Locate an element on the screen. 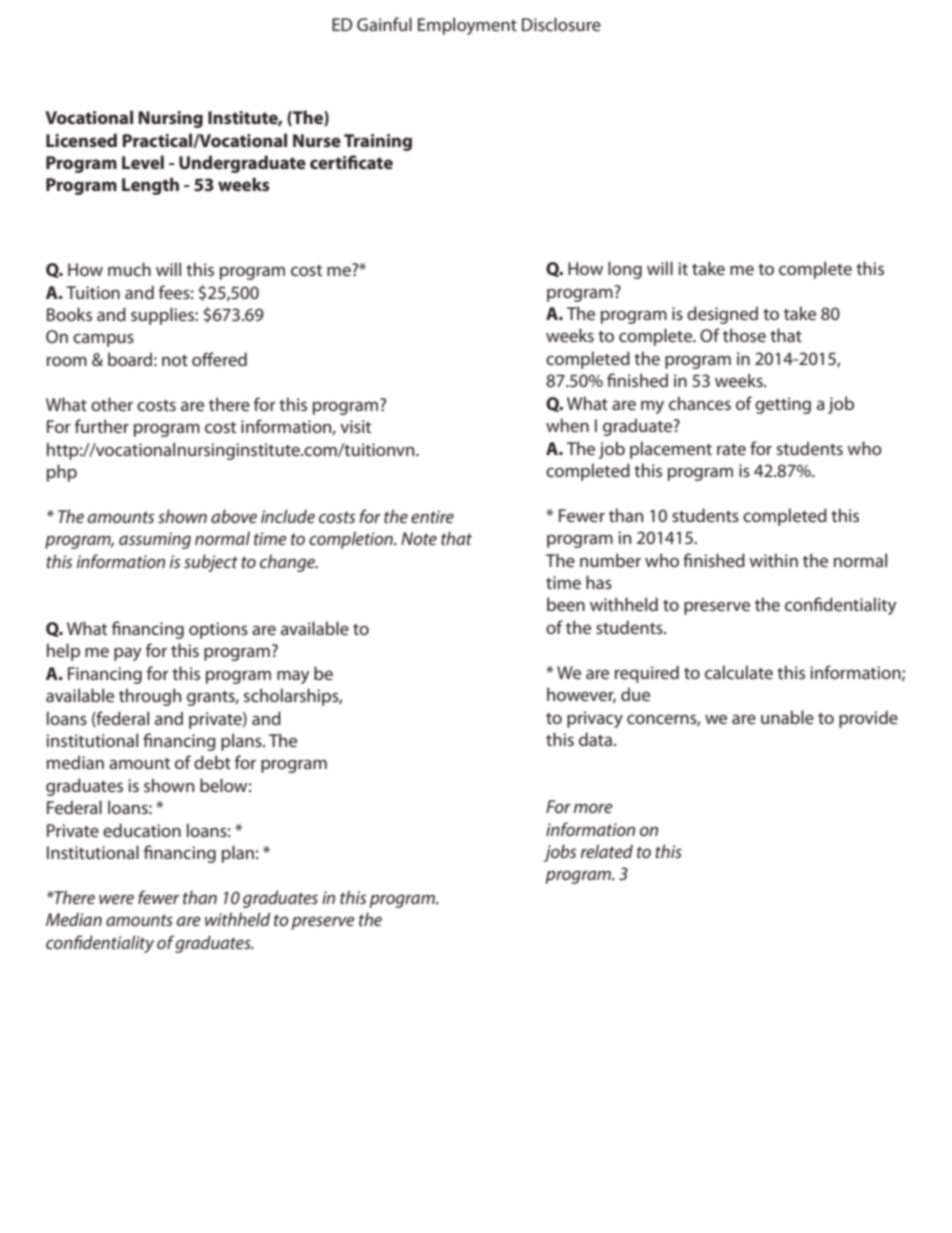  were is located at coordinates (116, 899).
